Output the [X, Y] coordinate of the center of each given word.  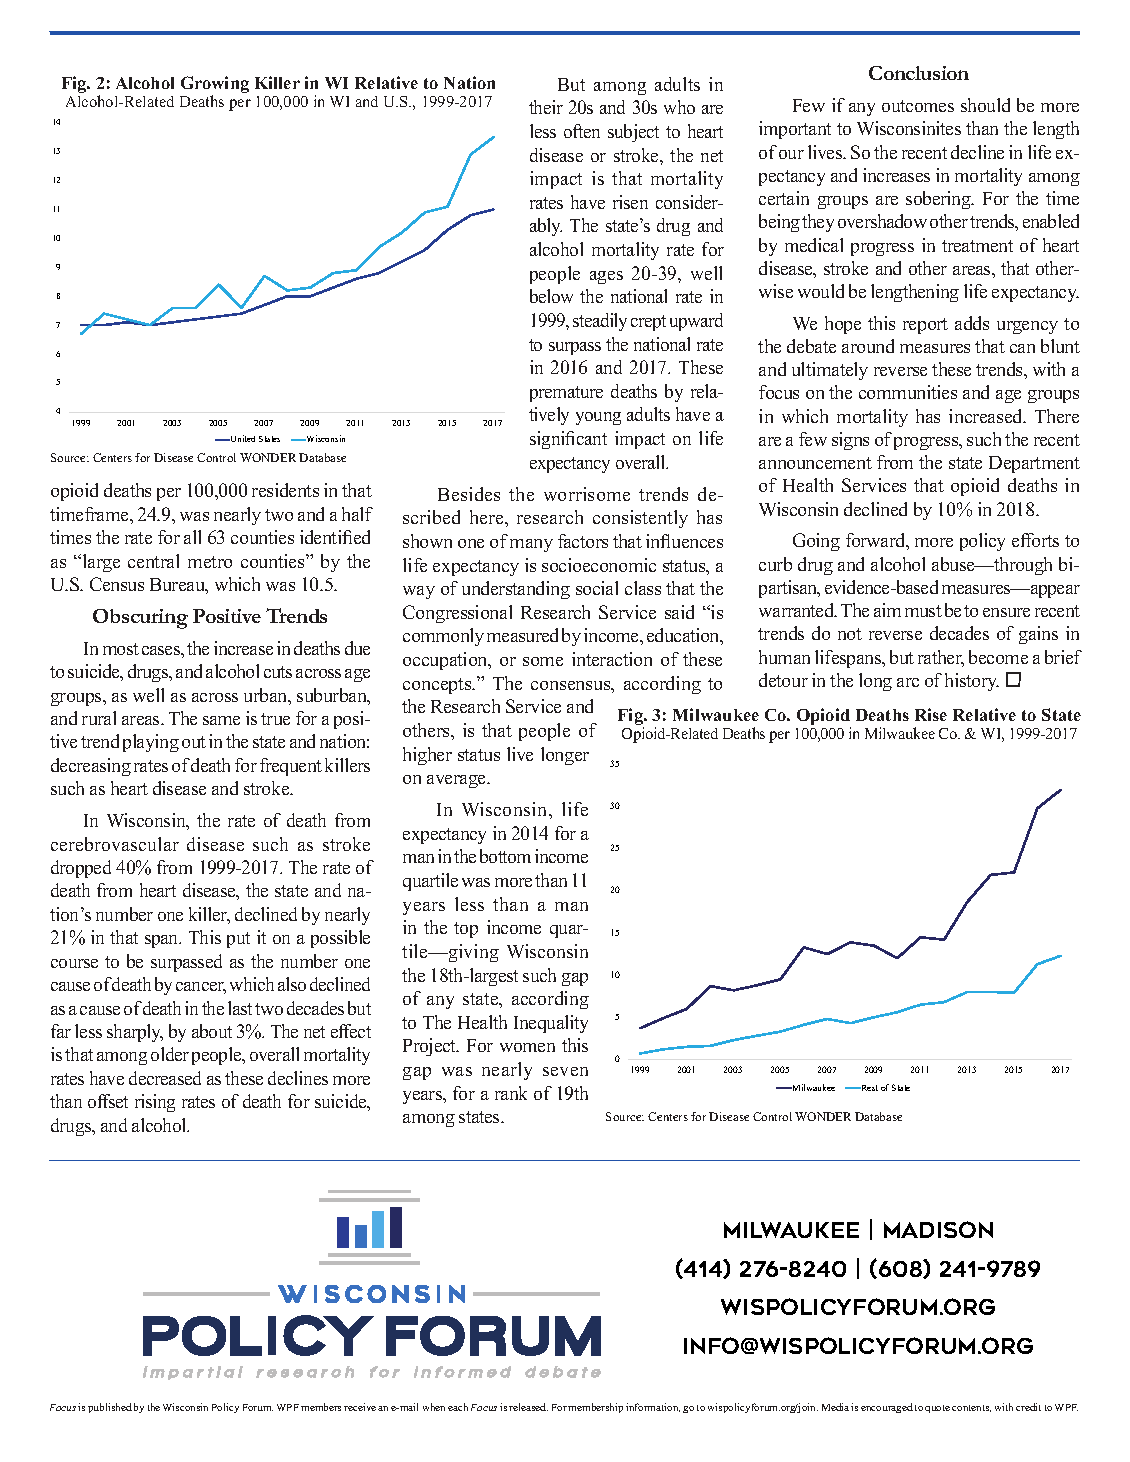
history [972, 682]
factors [583, 541]
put [238, 940]
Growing [215, 86]
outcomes [918, 106]
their [546, 107]
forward [877, 541]
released [528, 1407]
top [466, 930]
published [110, 1408]
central [153, 561]
